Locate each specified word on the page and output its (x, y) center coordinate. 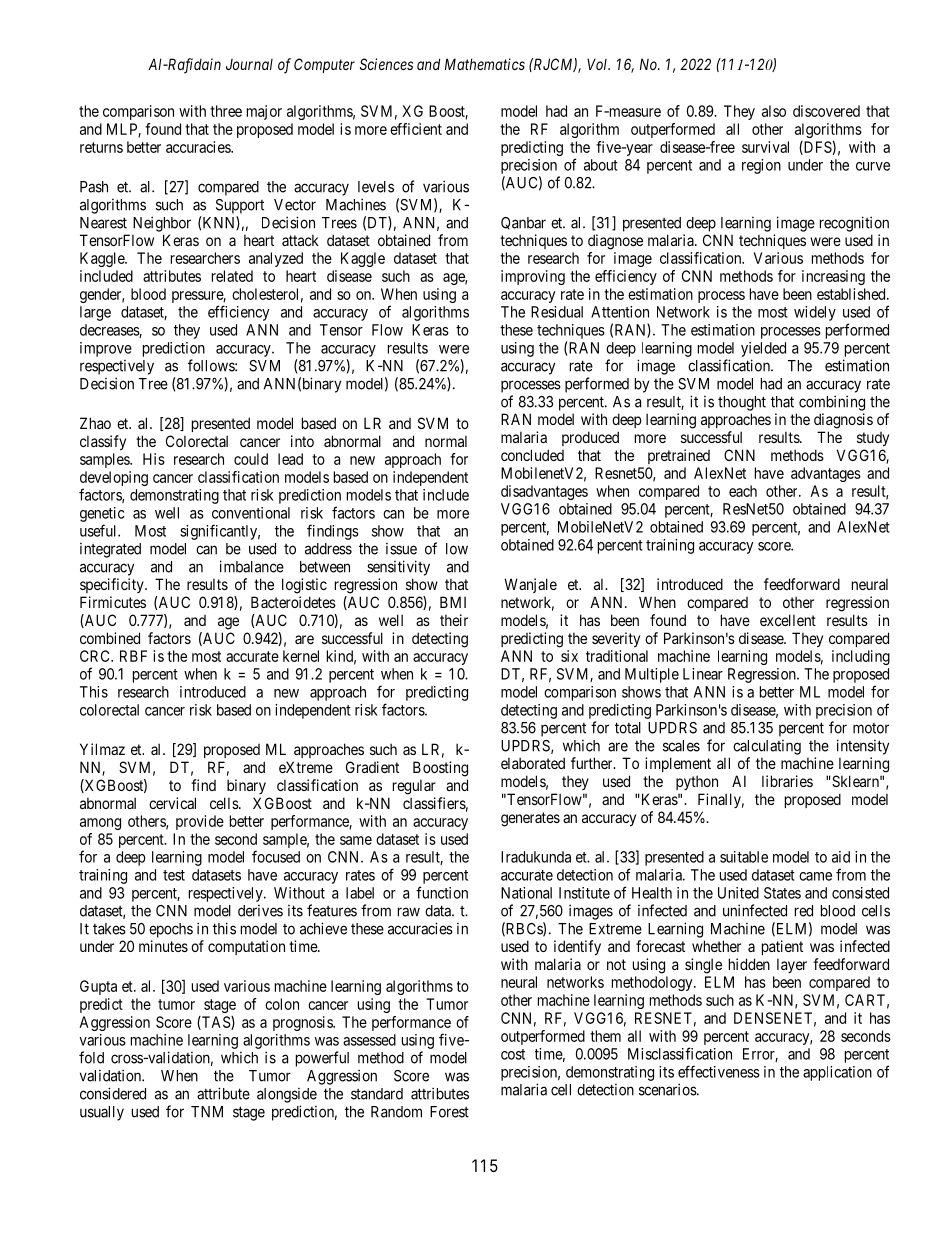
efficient (416, 129)
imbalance (252, 566)
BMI (453, 602)
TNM (207, 1112)
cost (513, 1054)
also (774, 111)
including (861, 657)
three (226, 111)
